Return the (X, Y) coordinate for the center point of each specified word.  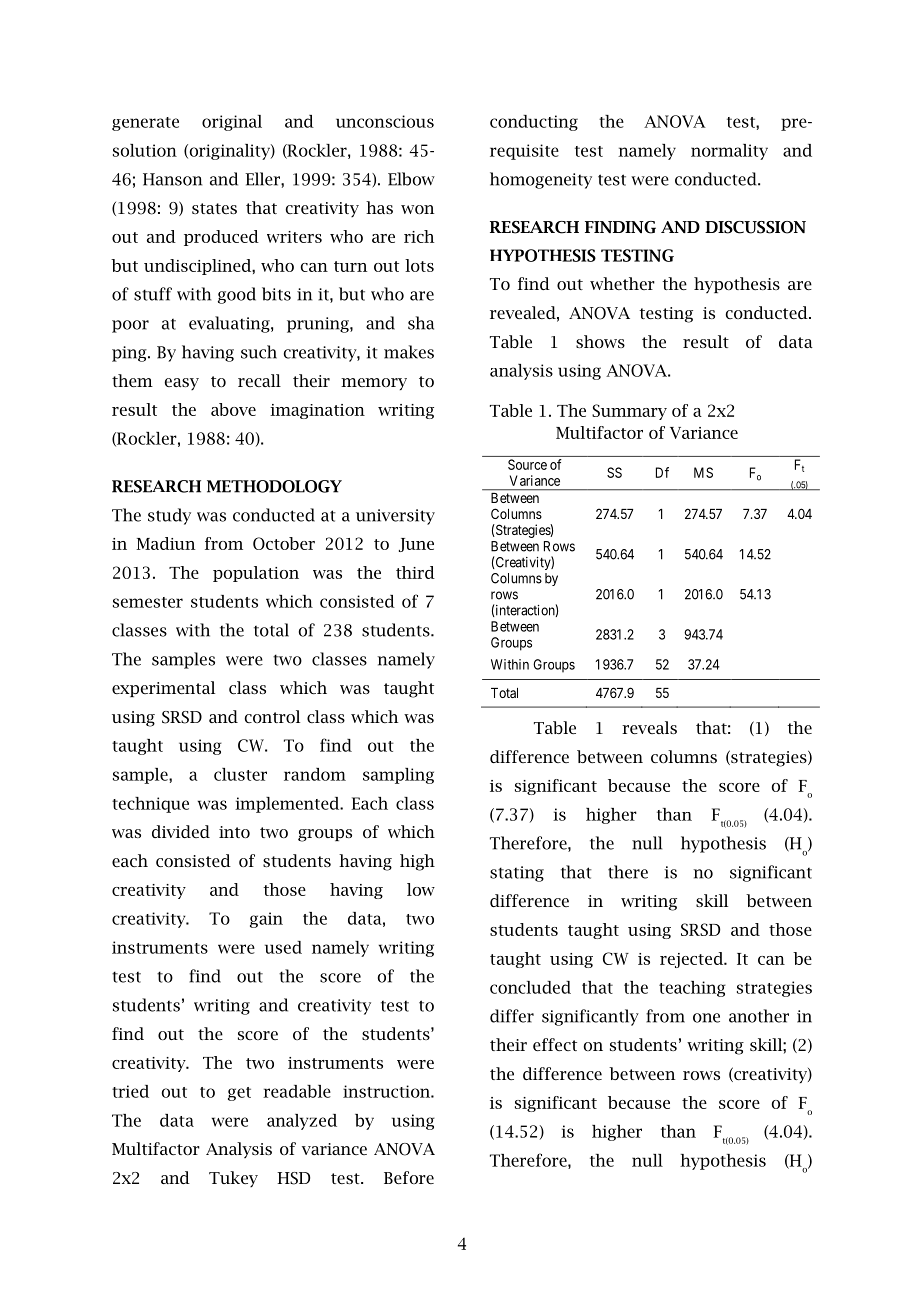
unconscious (385, 121)
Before (409, 1177)
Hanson (172, 179)
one (706, 1018)
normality (729, 152)
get (239, 1094)
